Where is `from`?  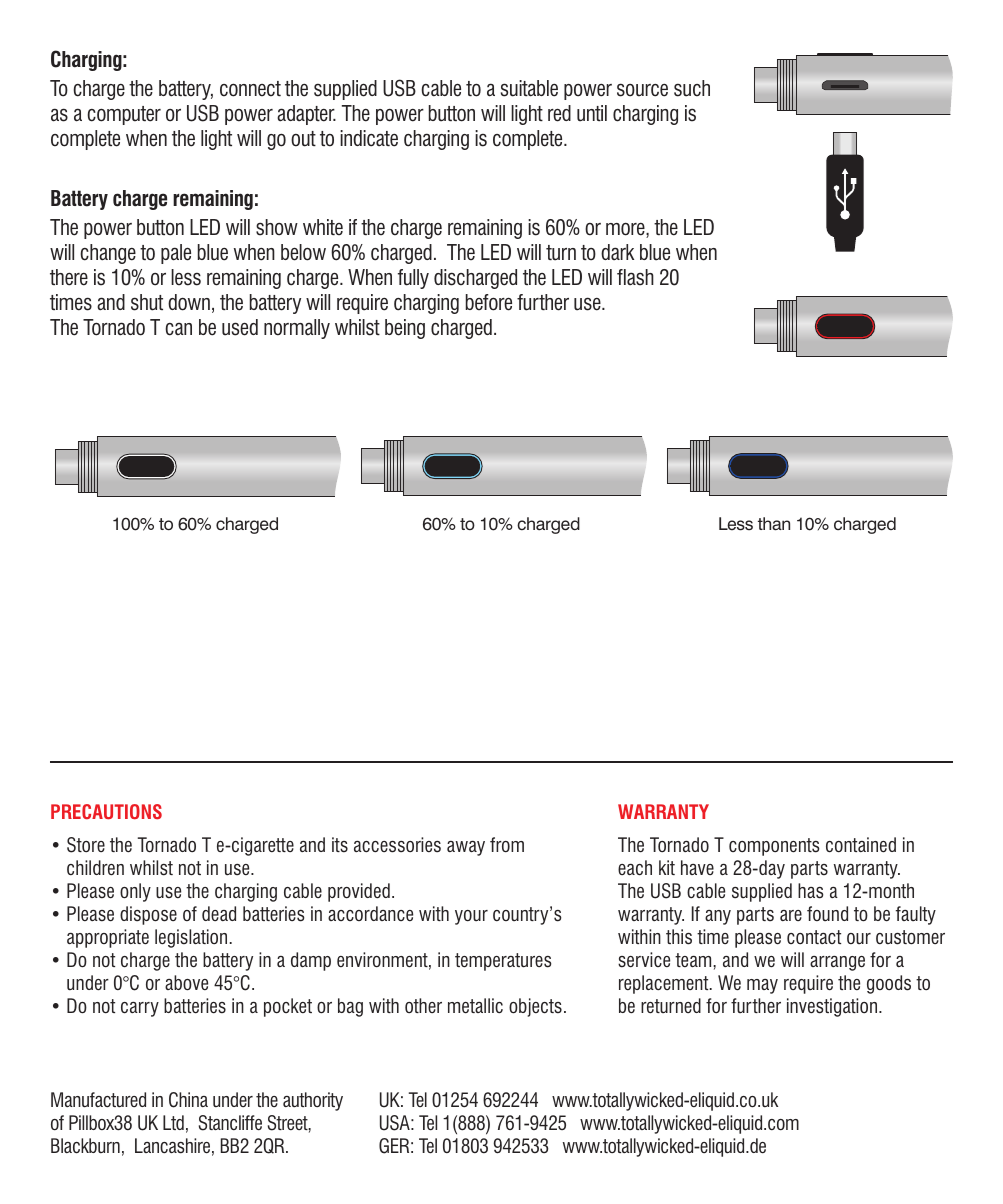
from is located at coordinates (507, 845).
